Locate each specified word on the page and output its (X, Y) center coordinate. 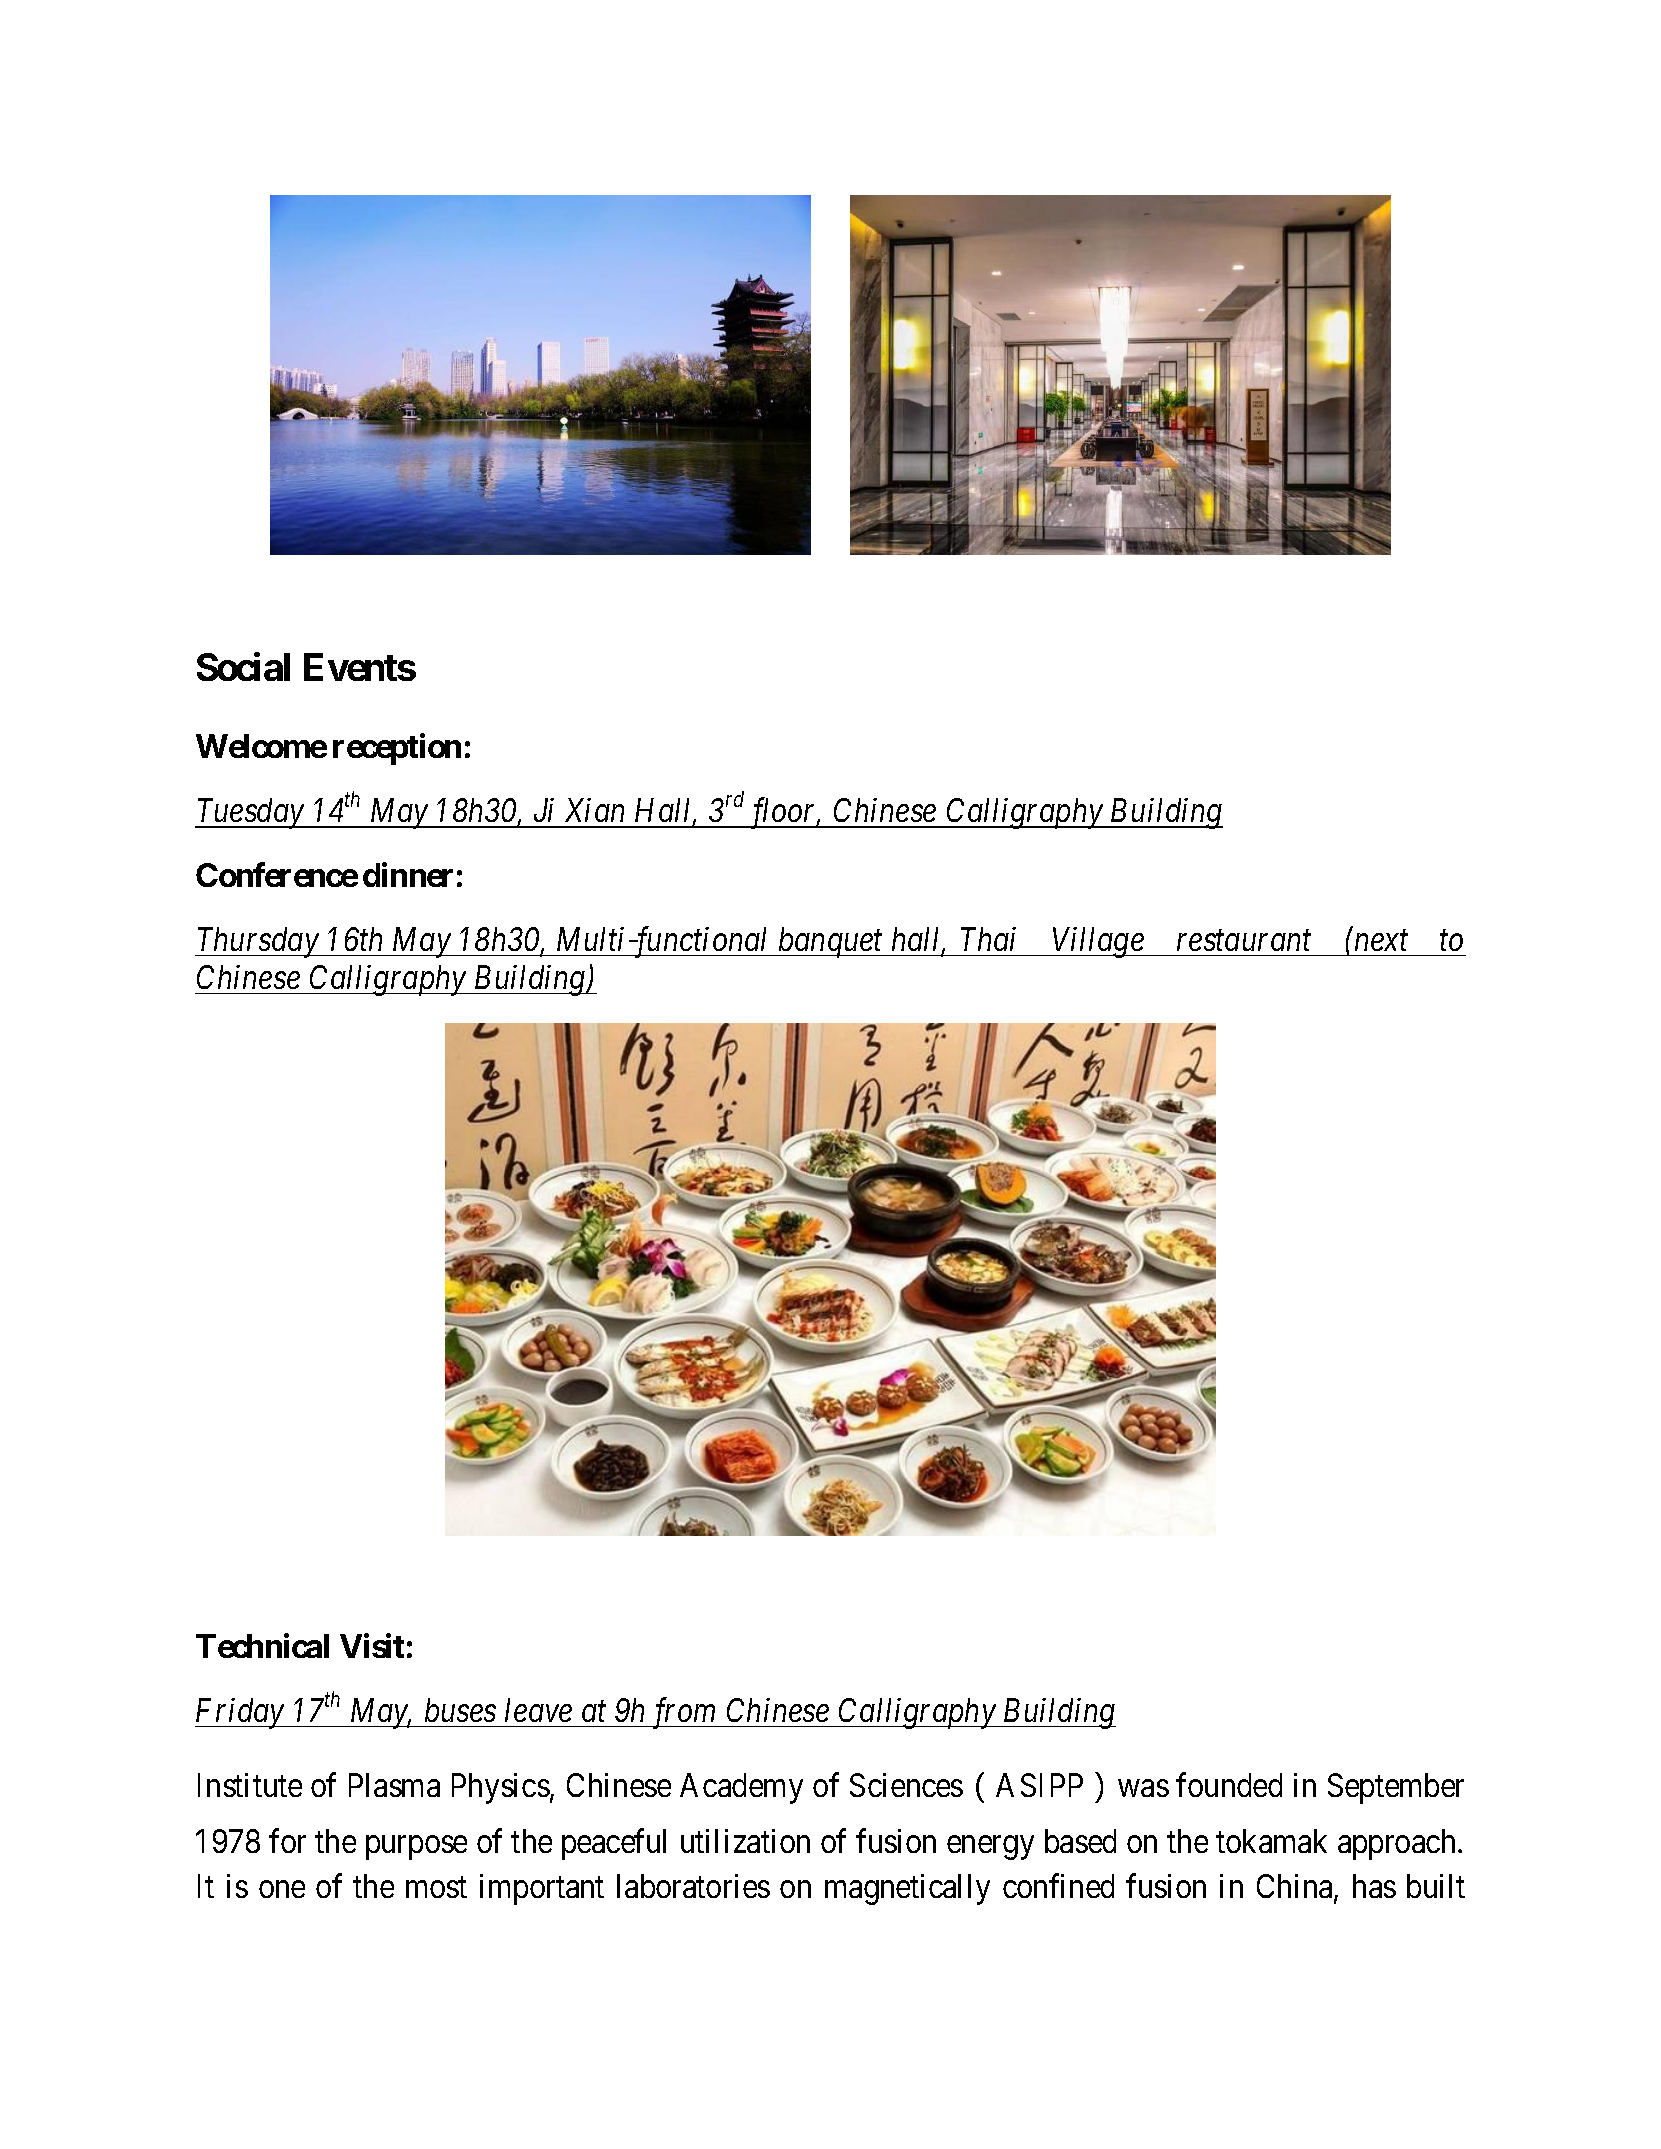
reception (397, 749)
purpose (416, 1848)
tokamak (1271, 1841)
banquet (831, 942)
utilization (745, 1841)
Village (1098, 942)
